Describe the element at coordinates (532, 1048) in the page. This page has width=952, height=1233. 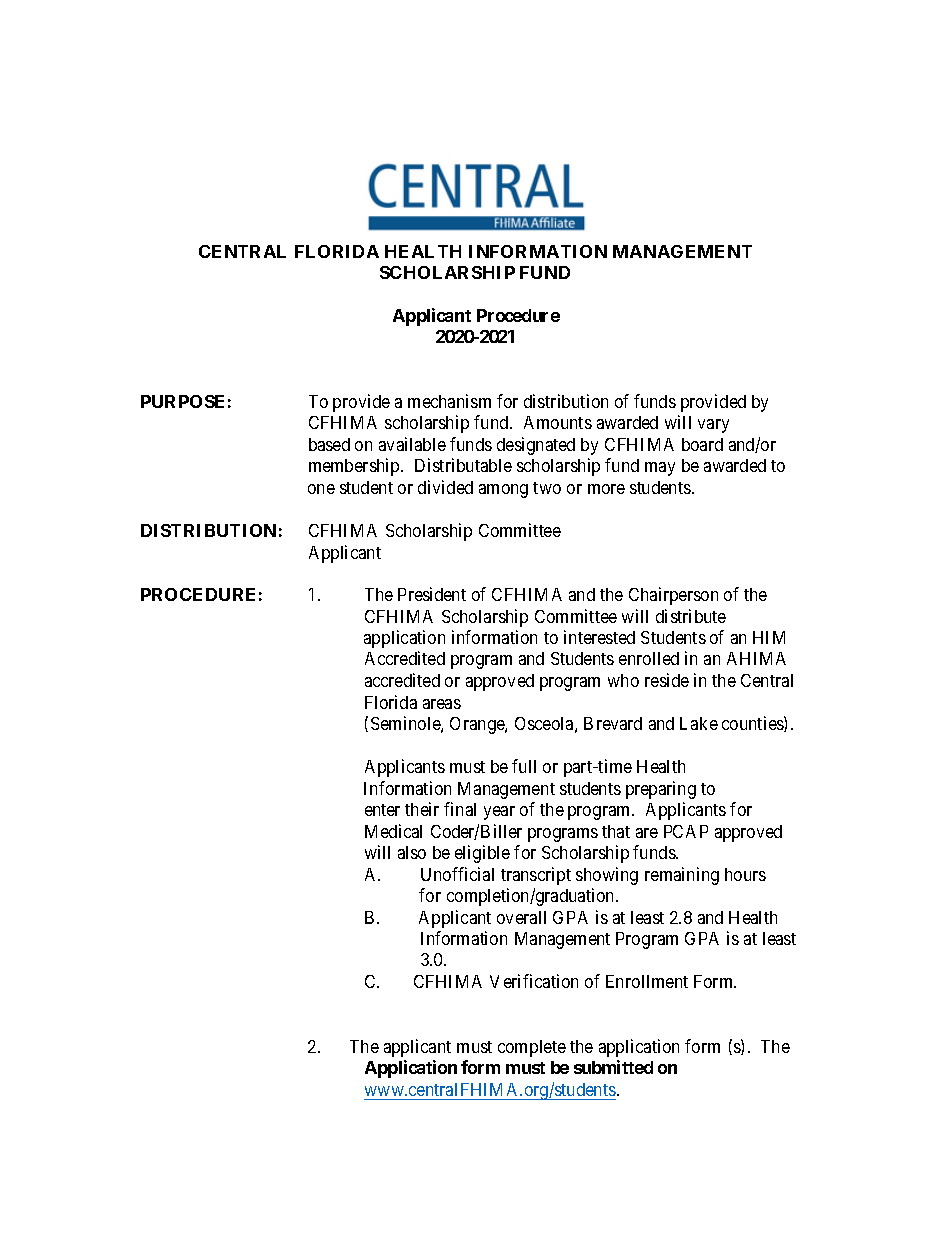
I see `complete` at that location.
